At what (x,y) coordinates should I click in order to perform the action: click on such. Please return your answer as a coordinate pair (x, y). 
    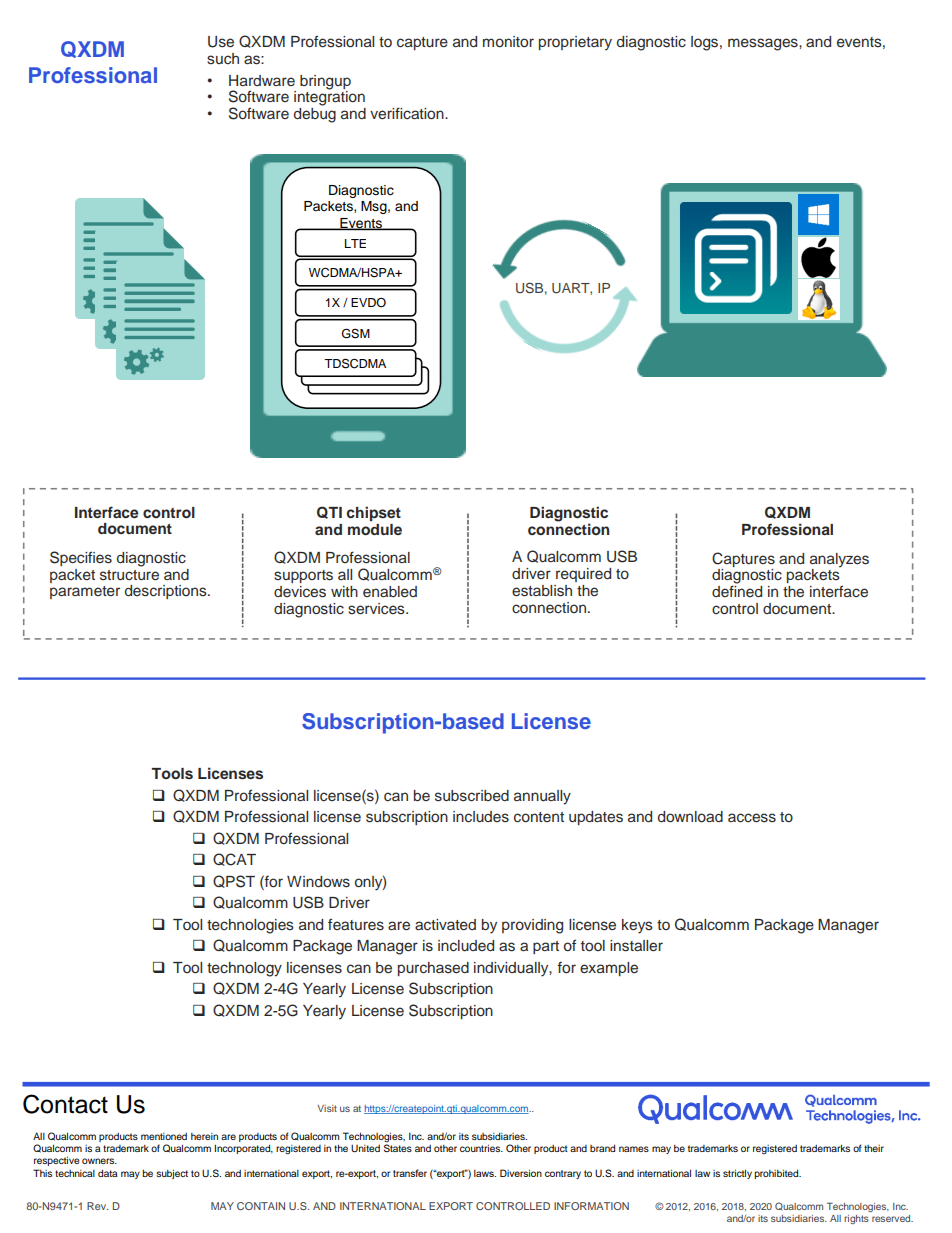
    Looking at the image, I should click on (223, 58).
